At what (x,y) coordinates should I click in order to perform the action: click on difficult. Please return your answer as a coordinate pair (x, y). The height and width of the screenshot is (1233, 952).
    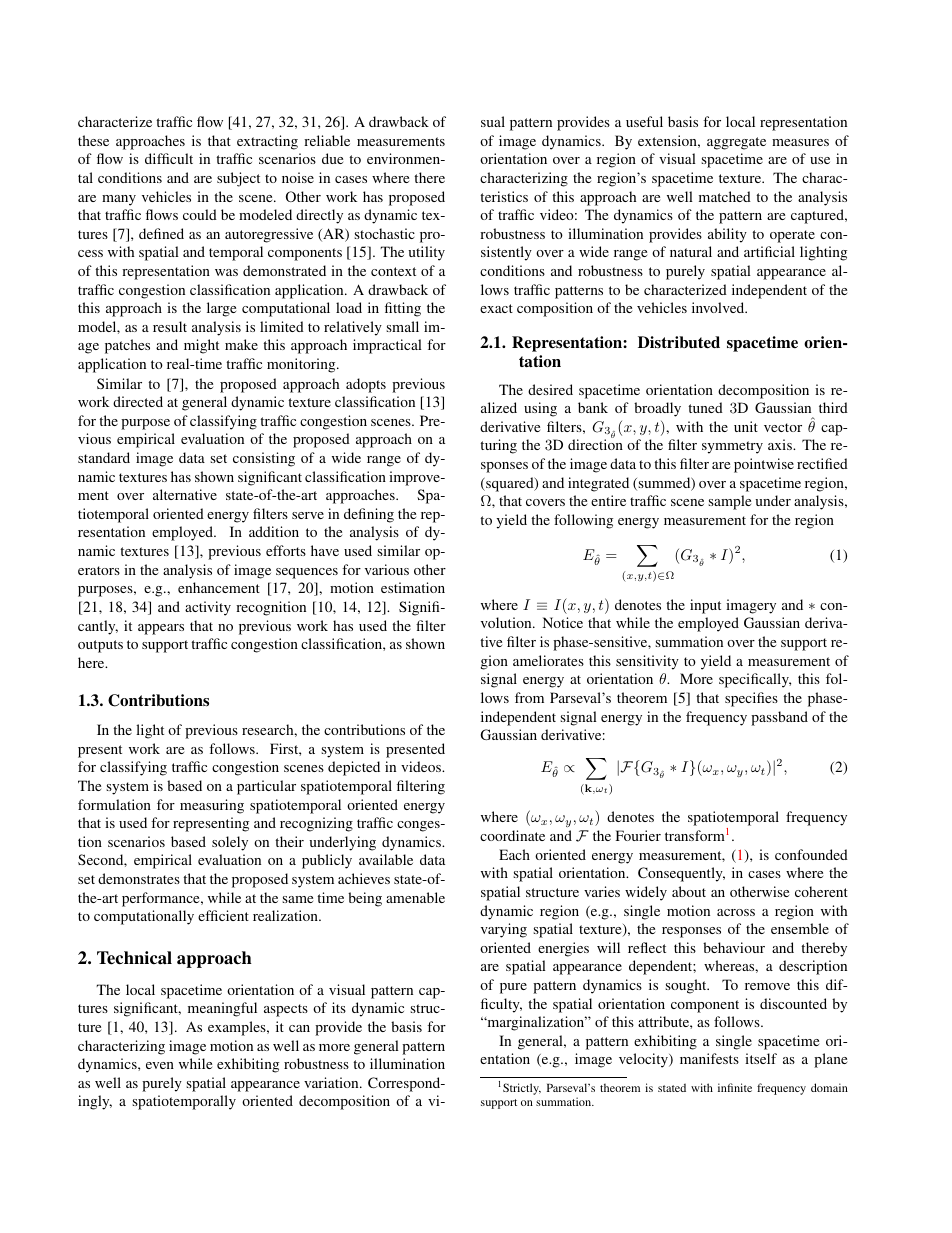
    Looking at the image, I should click on (169, 158).
